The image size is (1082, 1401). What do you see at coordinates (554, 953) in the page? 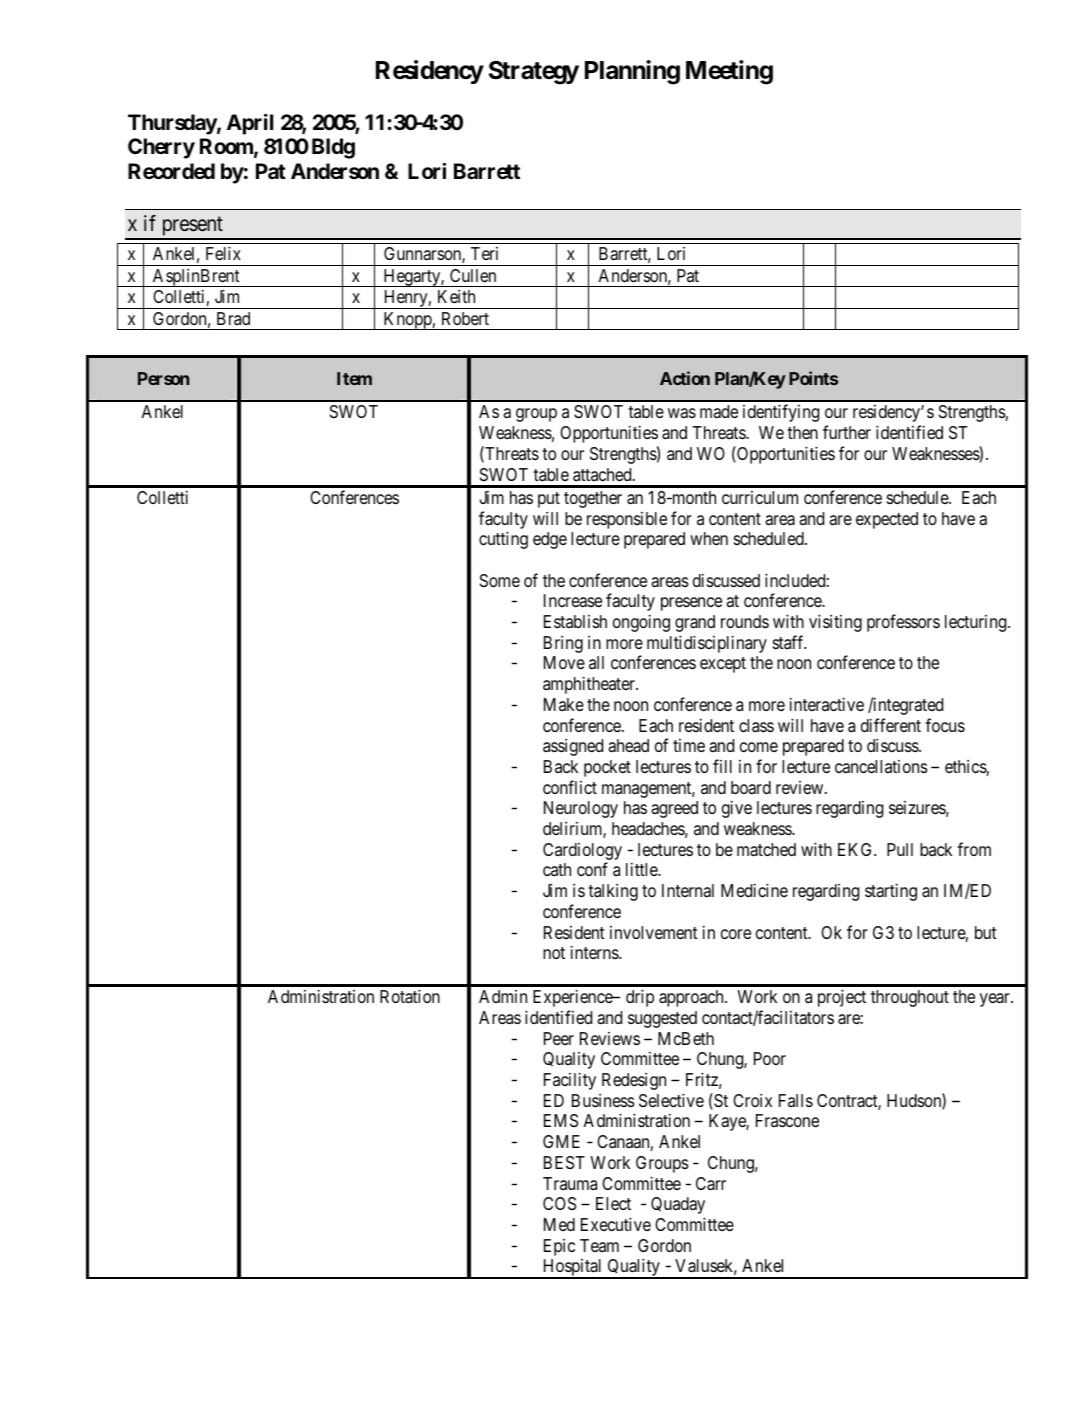
I see `not` at bounding box center [554, 953].
